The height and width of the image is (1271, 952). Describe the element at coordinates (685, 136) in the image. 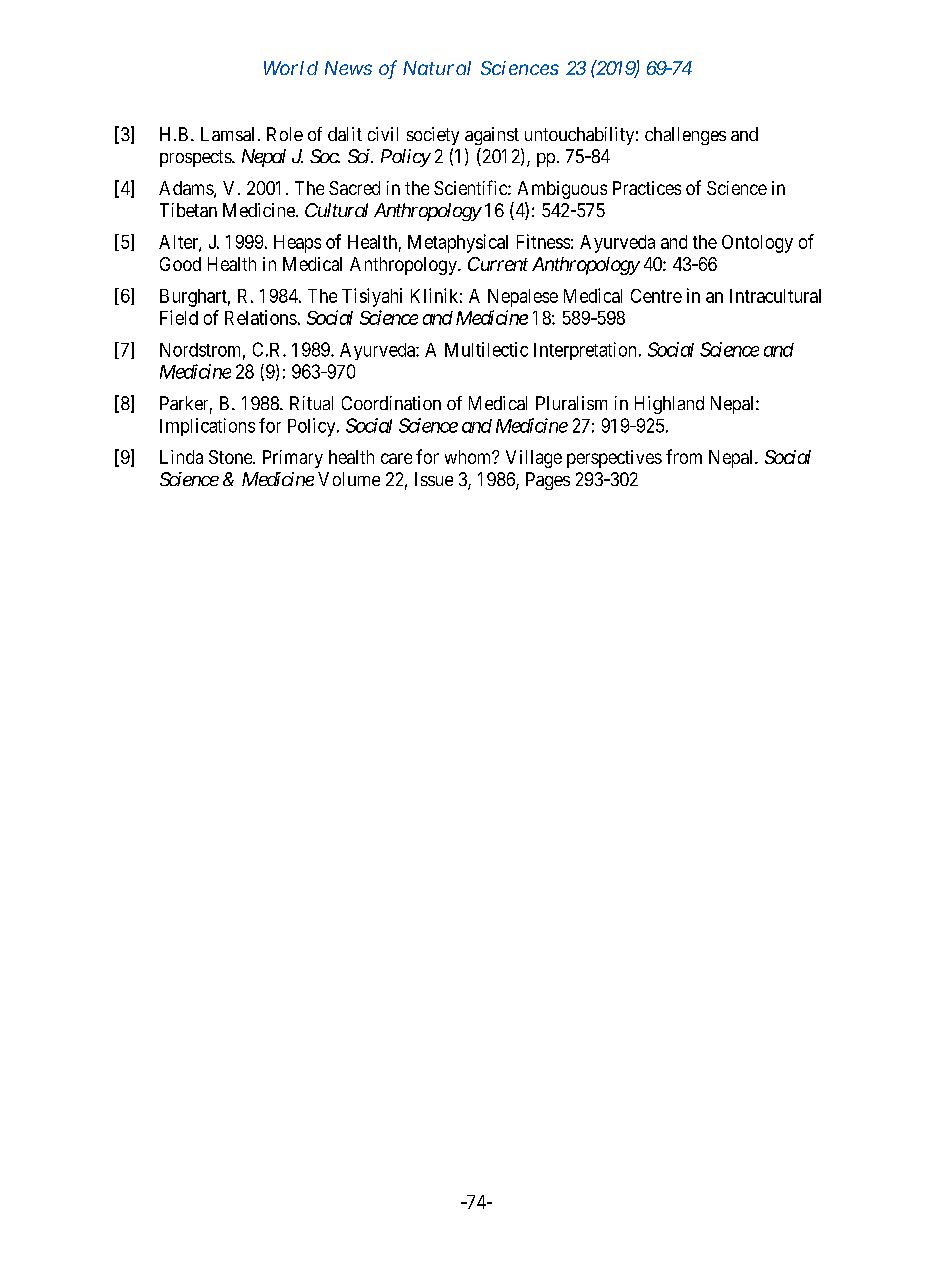

I see `challenges` at that location.
